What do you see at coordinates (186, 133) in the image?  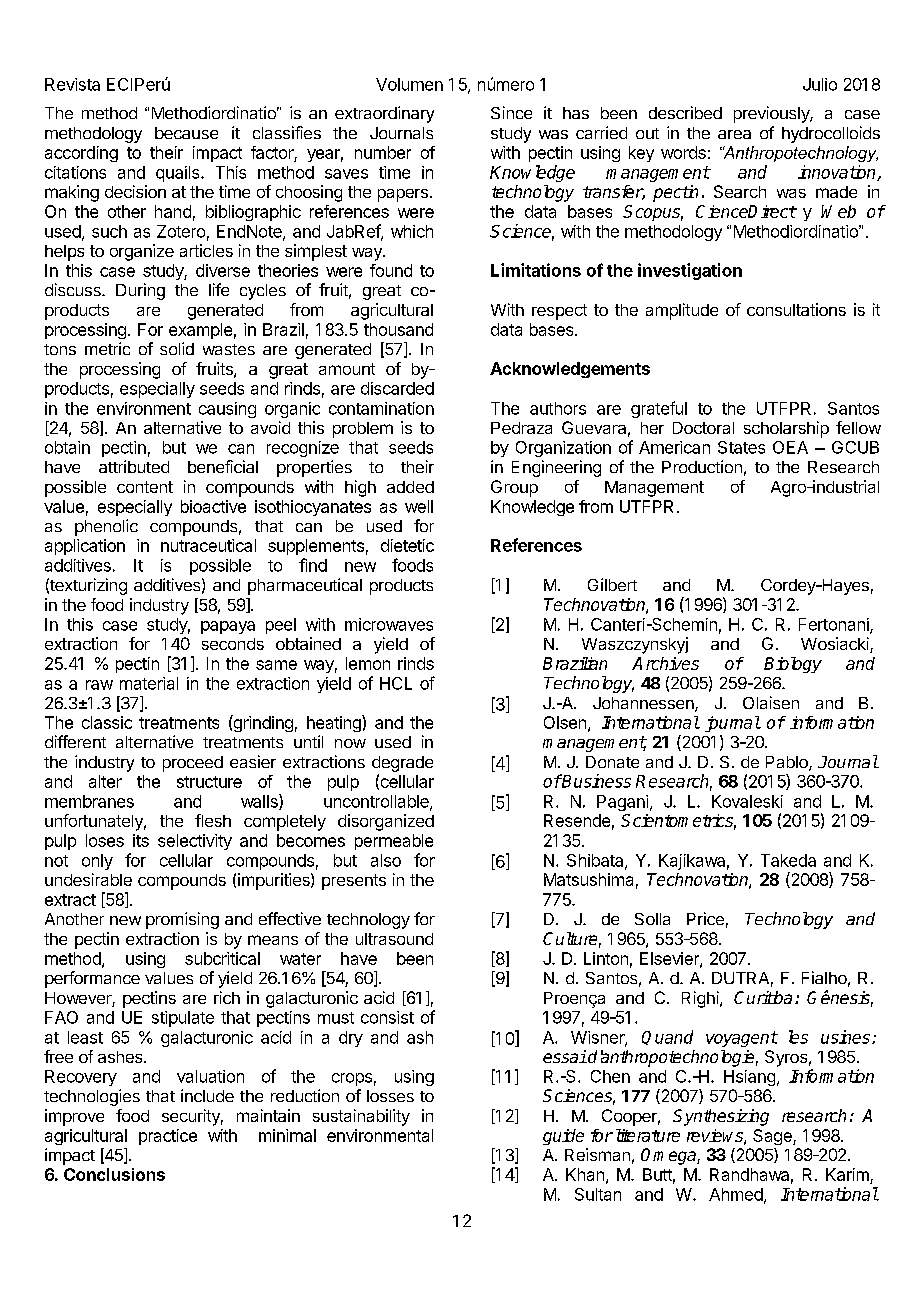 I see `because` at bounding box center [186, 133].
